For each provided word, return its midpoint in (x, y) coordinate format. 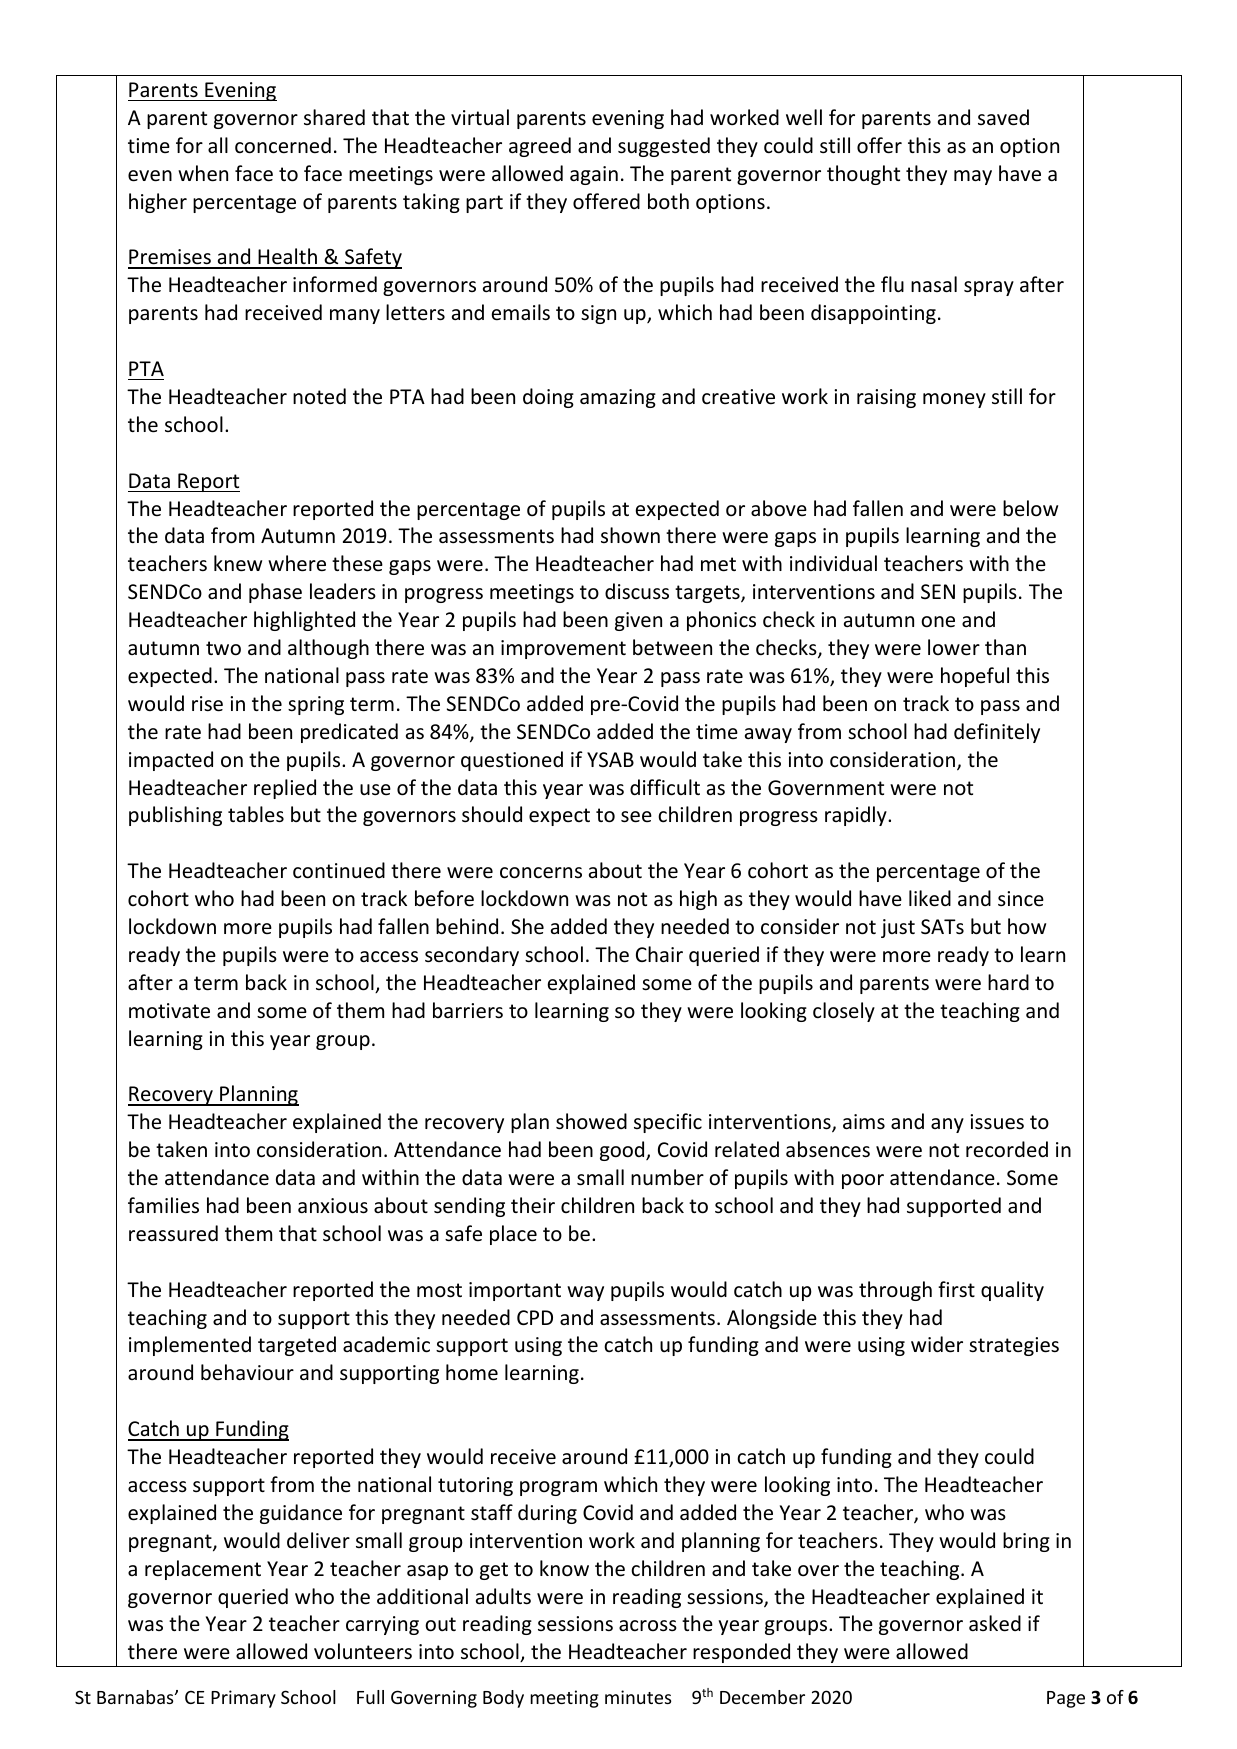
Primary (243, 1699)
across (648, 1626)
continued (339, 870)
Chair (659, 954)
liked (930, 898)
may (973, 177)
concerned (283, 145)
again (594, 175)
